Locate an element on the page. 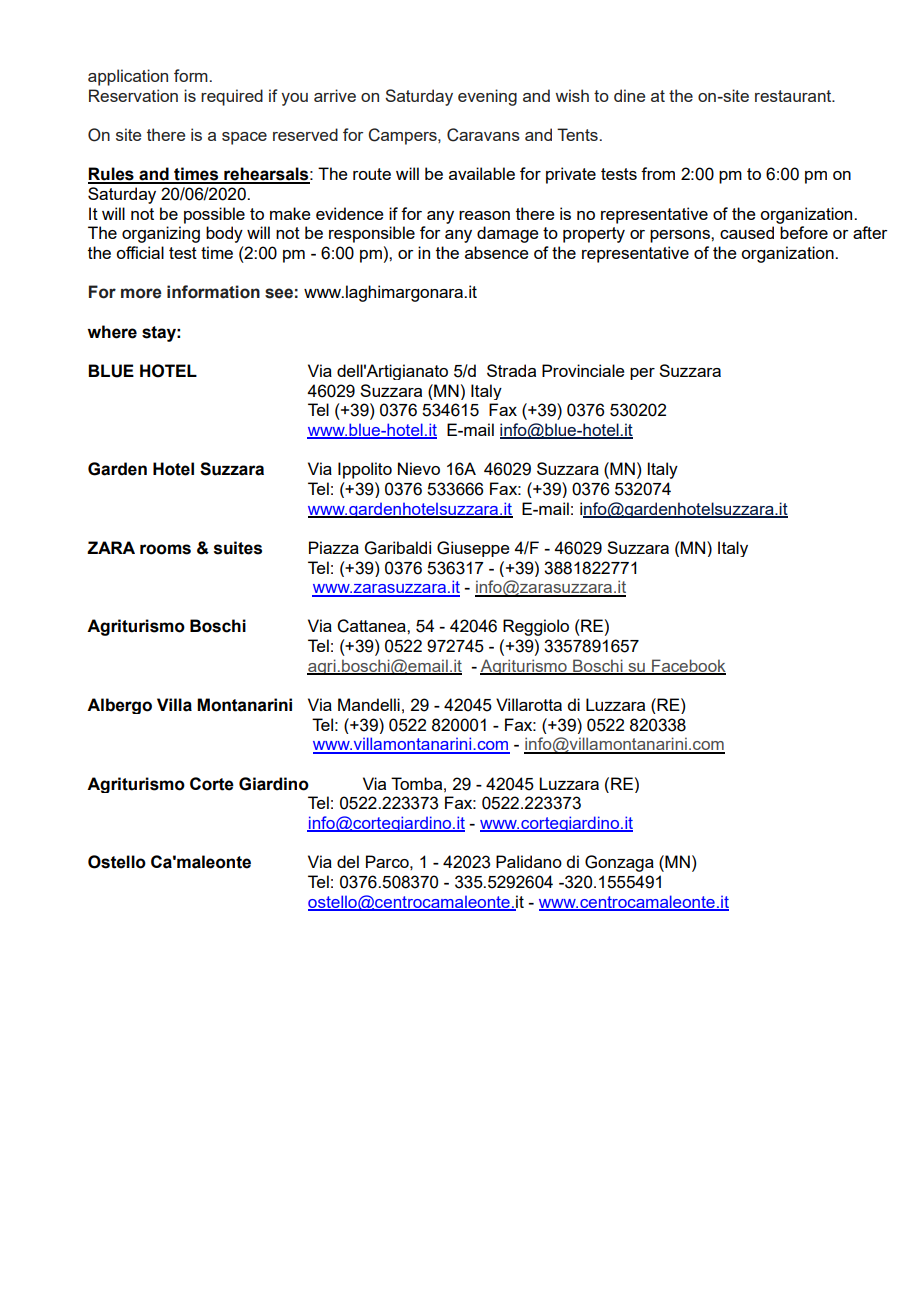 This page has width=924, height=1308. Giuseppe is located at coordinates (473, 549).
